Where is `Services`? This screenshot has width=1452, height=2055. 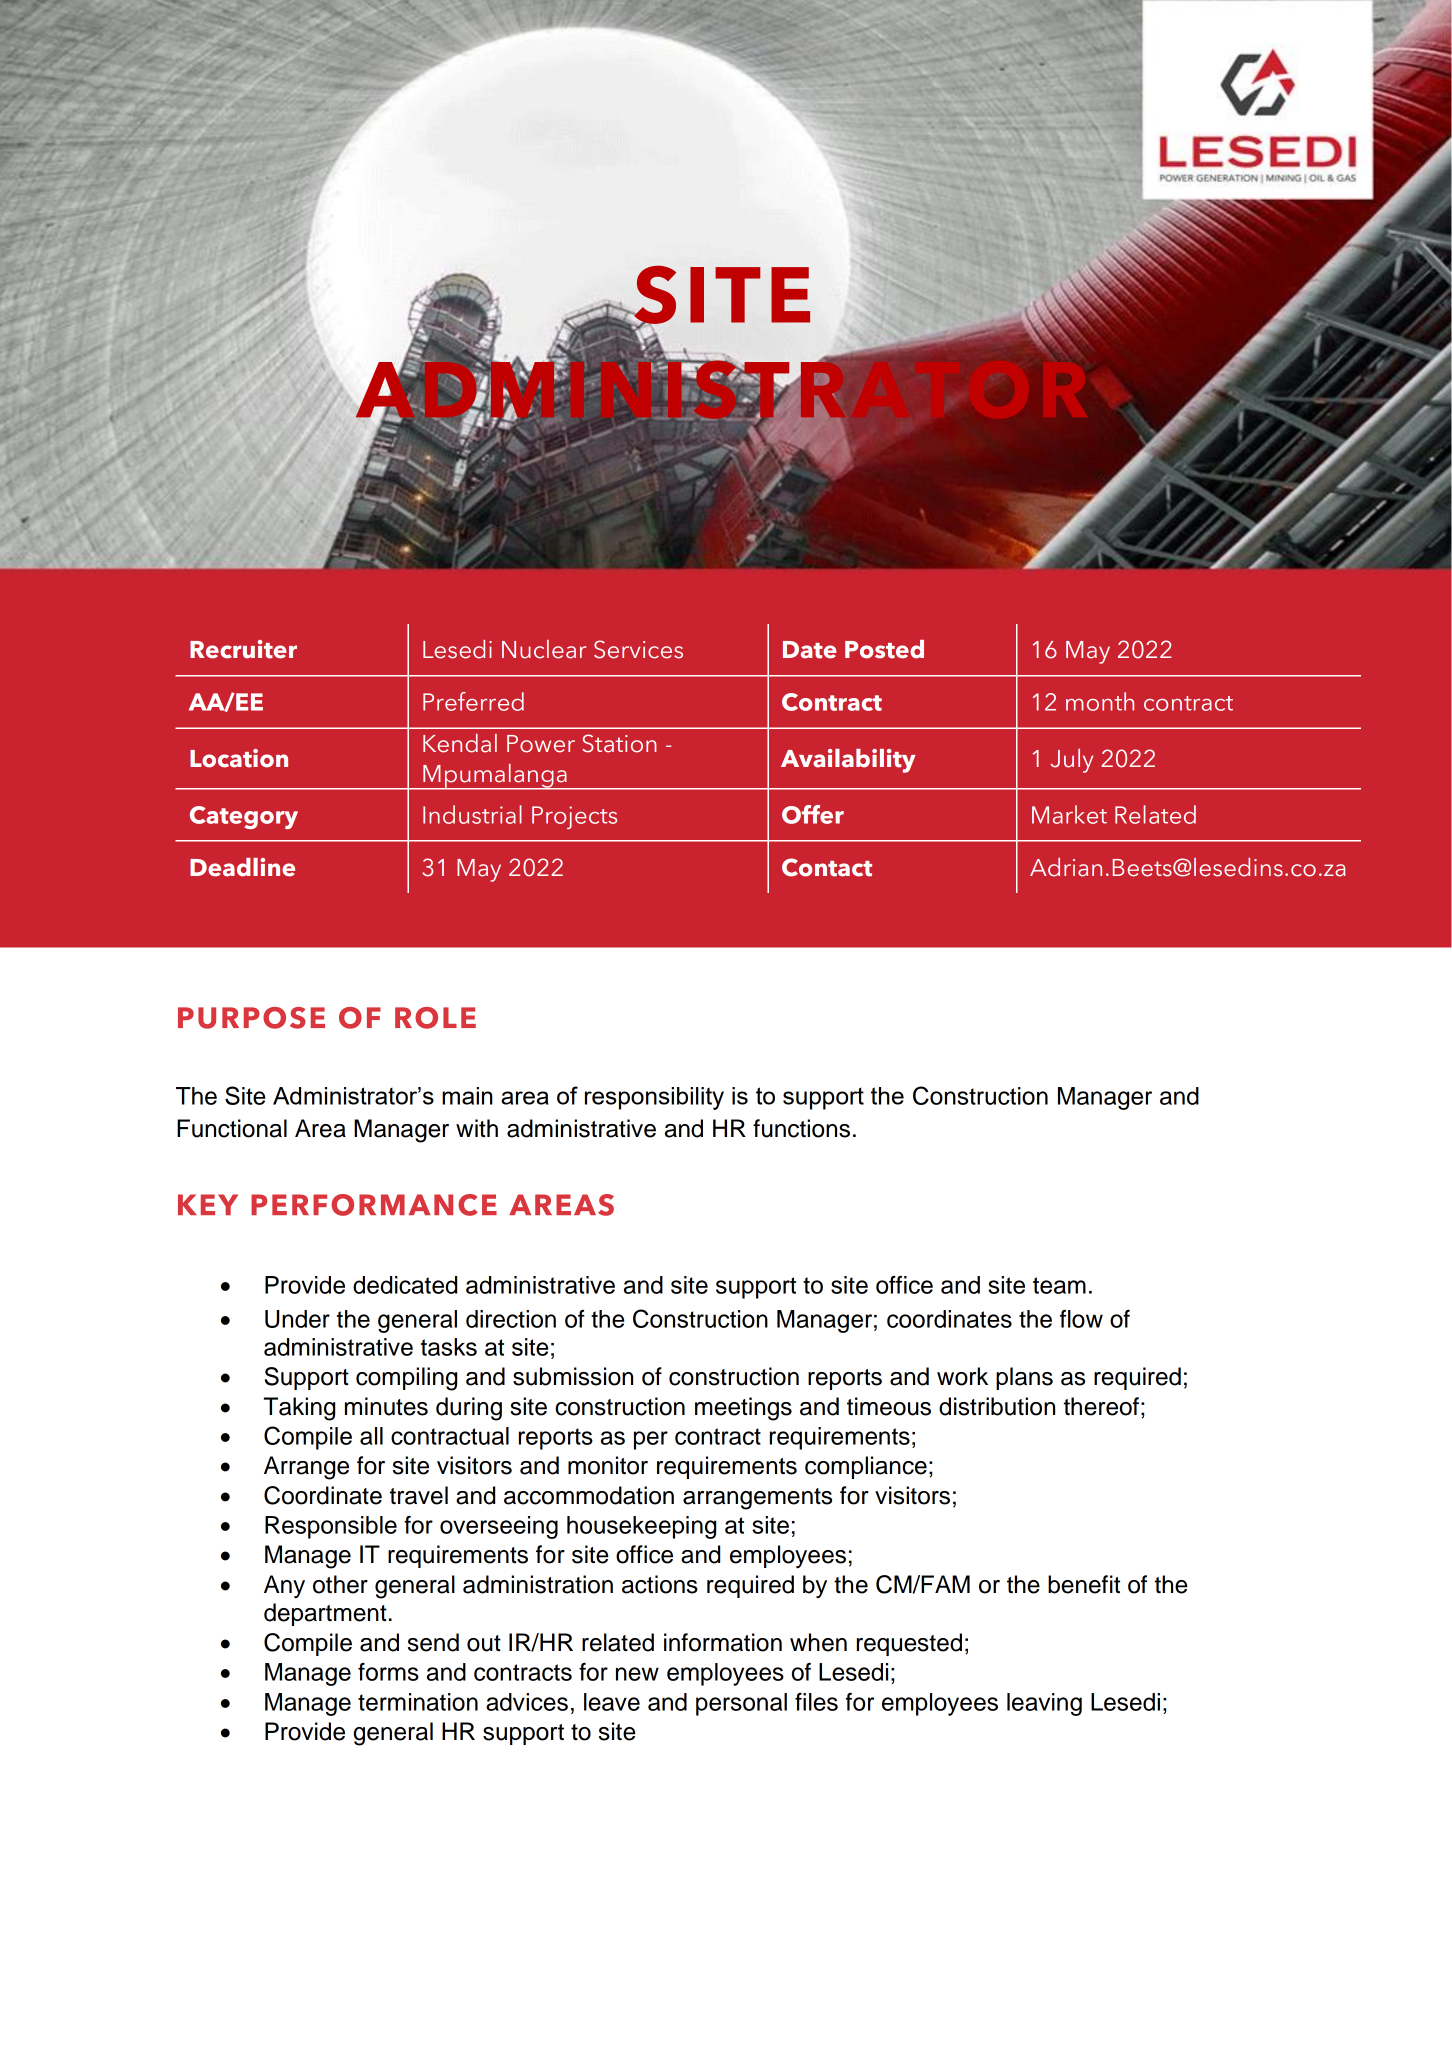
Services is located at coordinates (638, 649).
